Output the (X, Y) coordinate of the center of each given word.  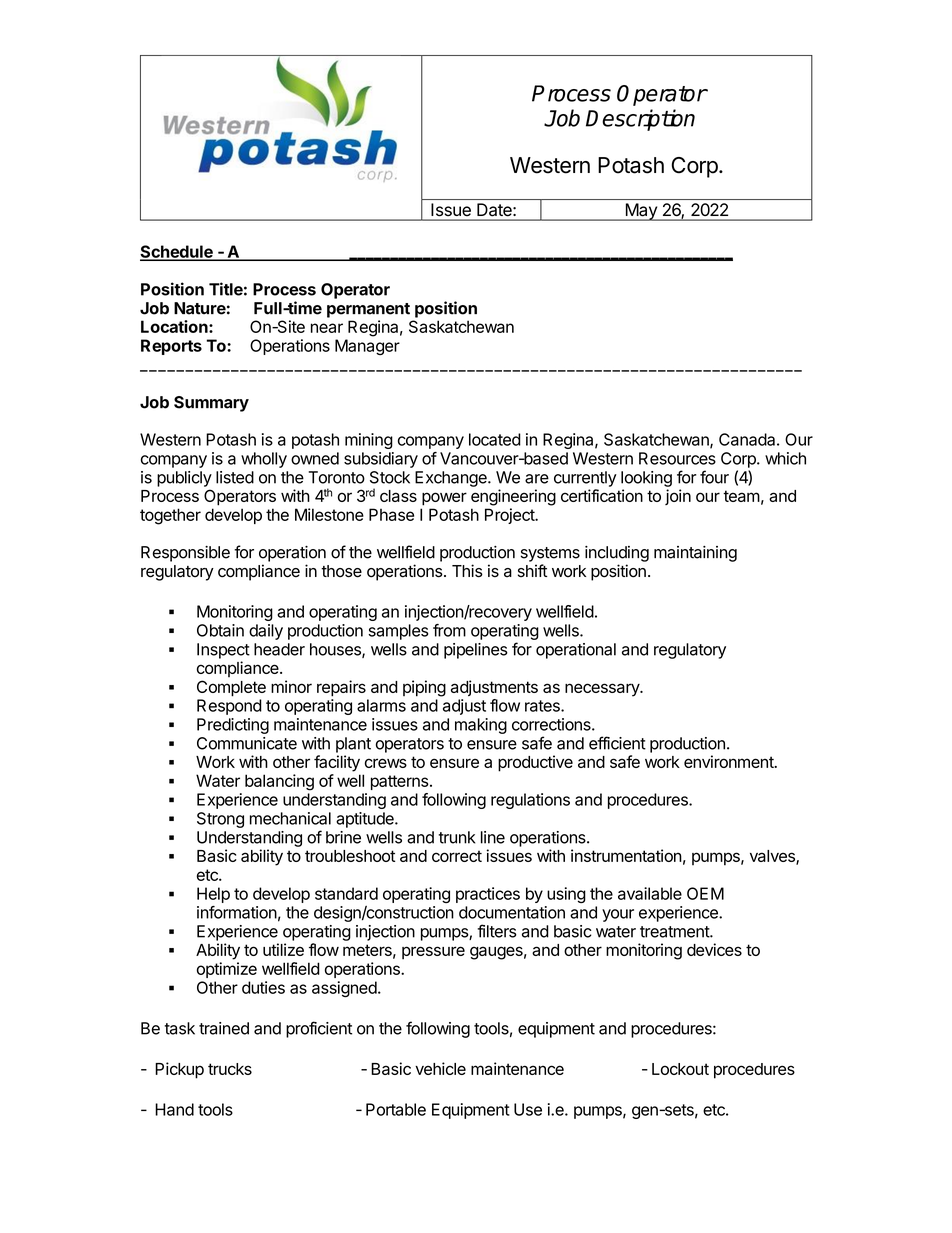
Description (640, 120)
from (449, 630)
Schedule (177, 252)
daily (266, 632)
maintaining (695, 554)
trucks (230, 1069)
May (641, 212)
